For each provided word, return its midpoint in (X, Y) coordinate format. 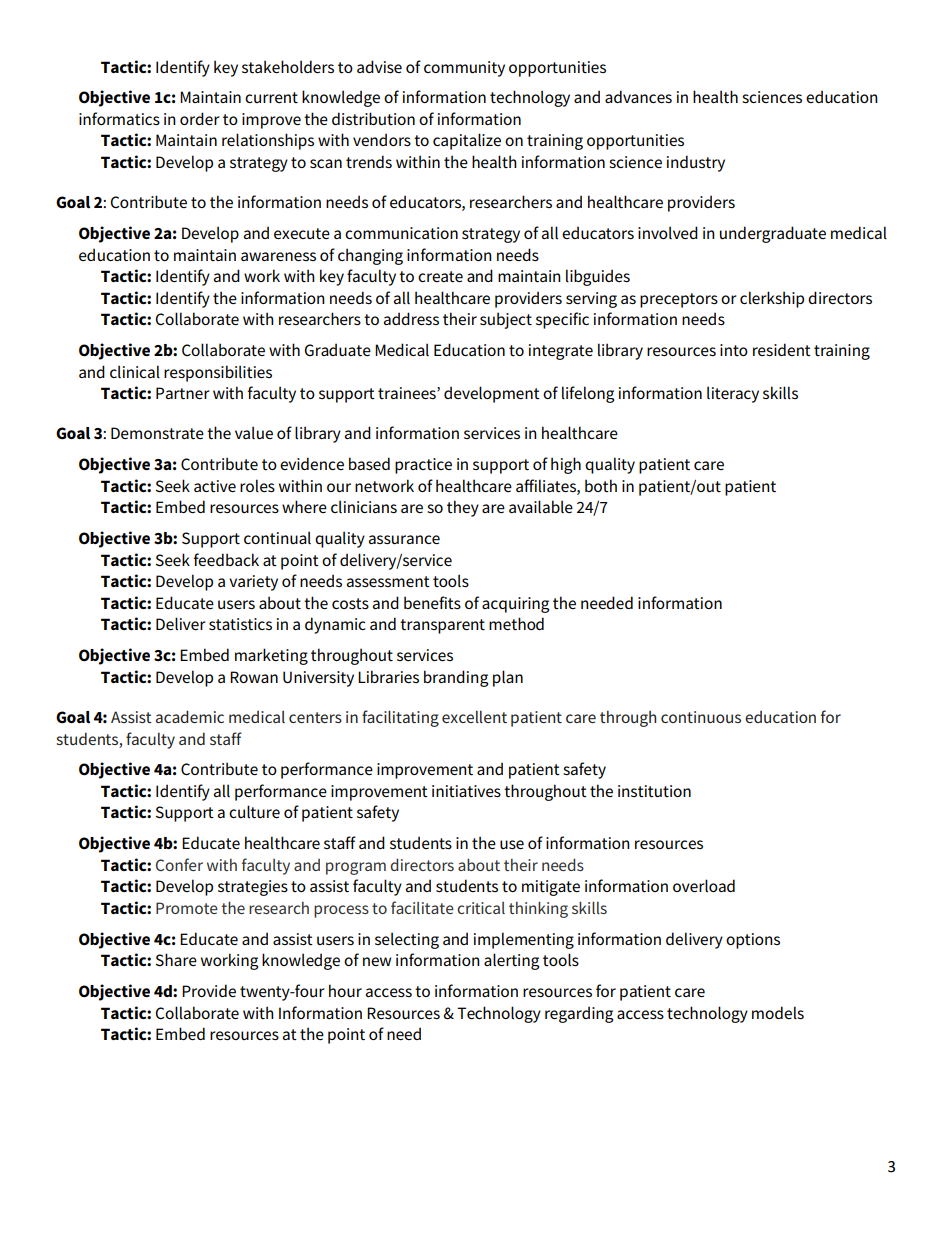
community (464, 69)
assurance (404, 540)
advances (638, 96)
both (601, 486)
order (200, 118)
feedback (226, 559)
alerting (511, 961)
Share (176, 960)
